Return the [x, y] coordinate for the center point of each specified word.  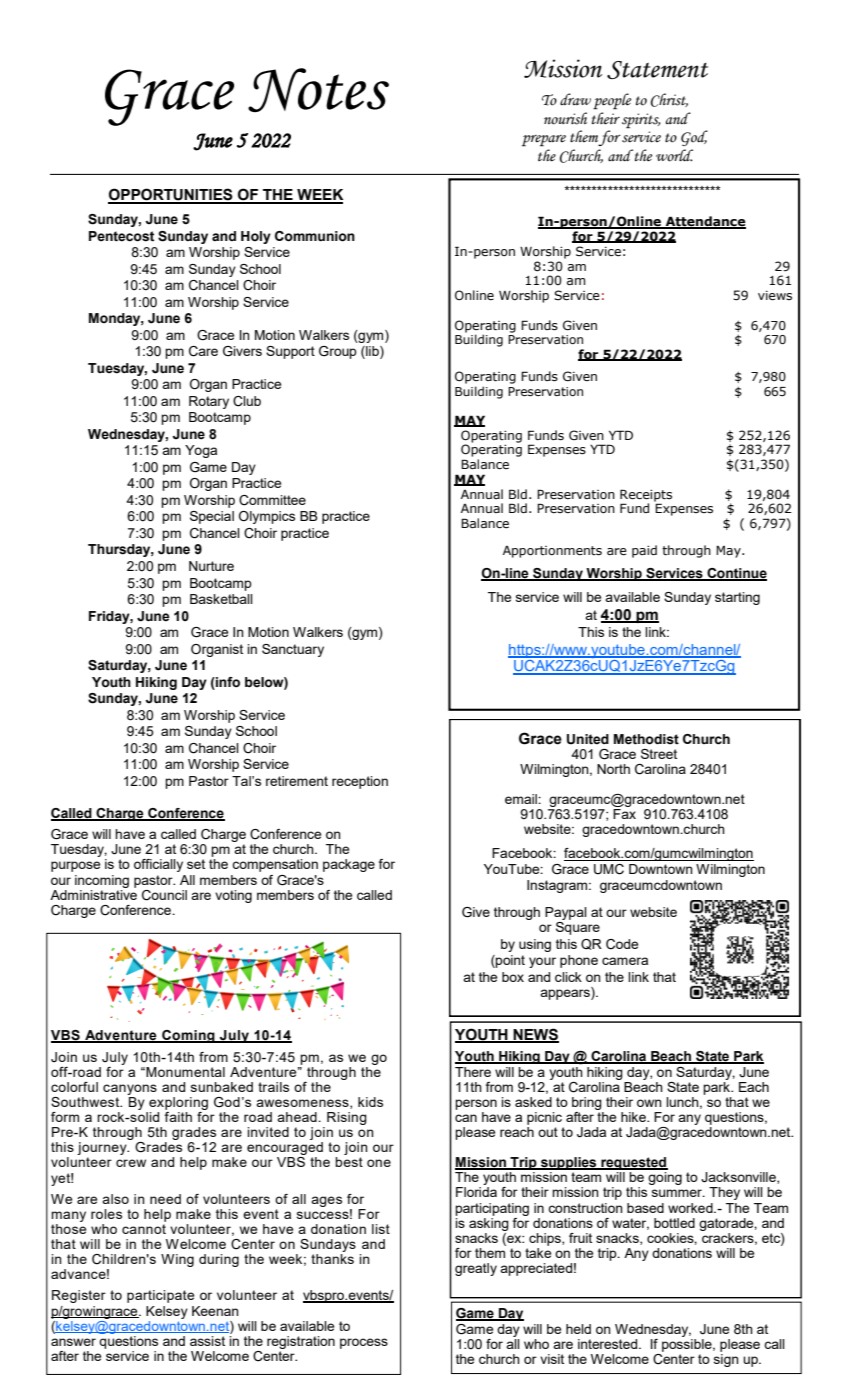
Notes [318, 90]
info [227, 682]
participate [160, 1296]
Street [659, 754]
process [364, 1343]
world [674, 155]
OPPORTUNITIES [171, 195]
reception [360, 782]
